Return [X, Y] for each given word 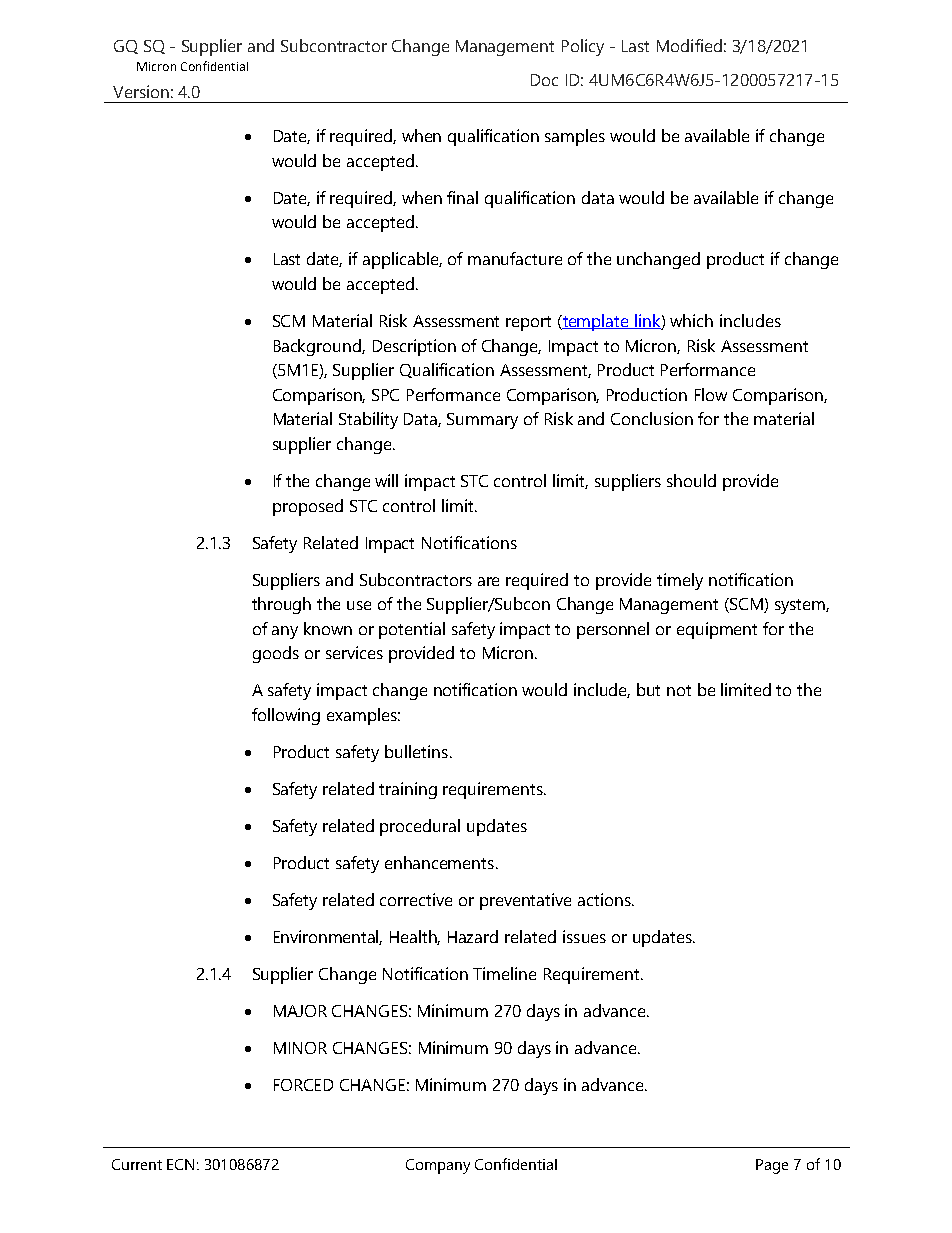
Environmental [328, 937]
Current [137, 1164]
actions [605, 899]
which [691, 320]
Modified [689, 45]
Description [414, 347]
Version [141, 91]
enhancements [439, 862]
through [281, 605]
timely [680, 581]
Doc [544, 80]
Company [438, 1166]
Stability [368, 420]
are [488, 581]
